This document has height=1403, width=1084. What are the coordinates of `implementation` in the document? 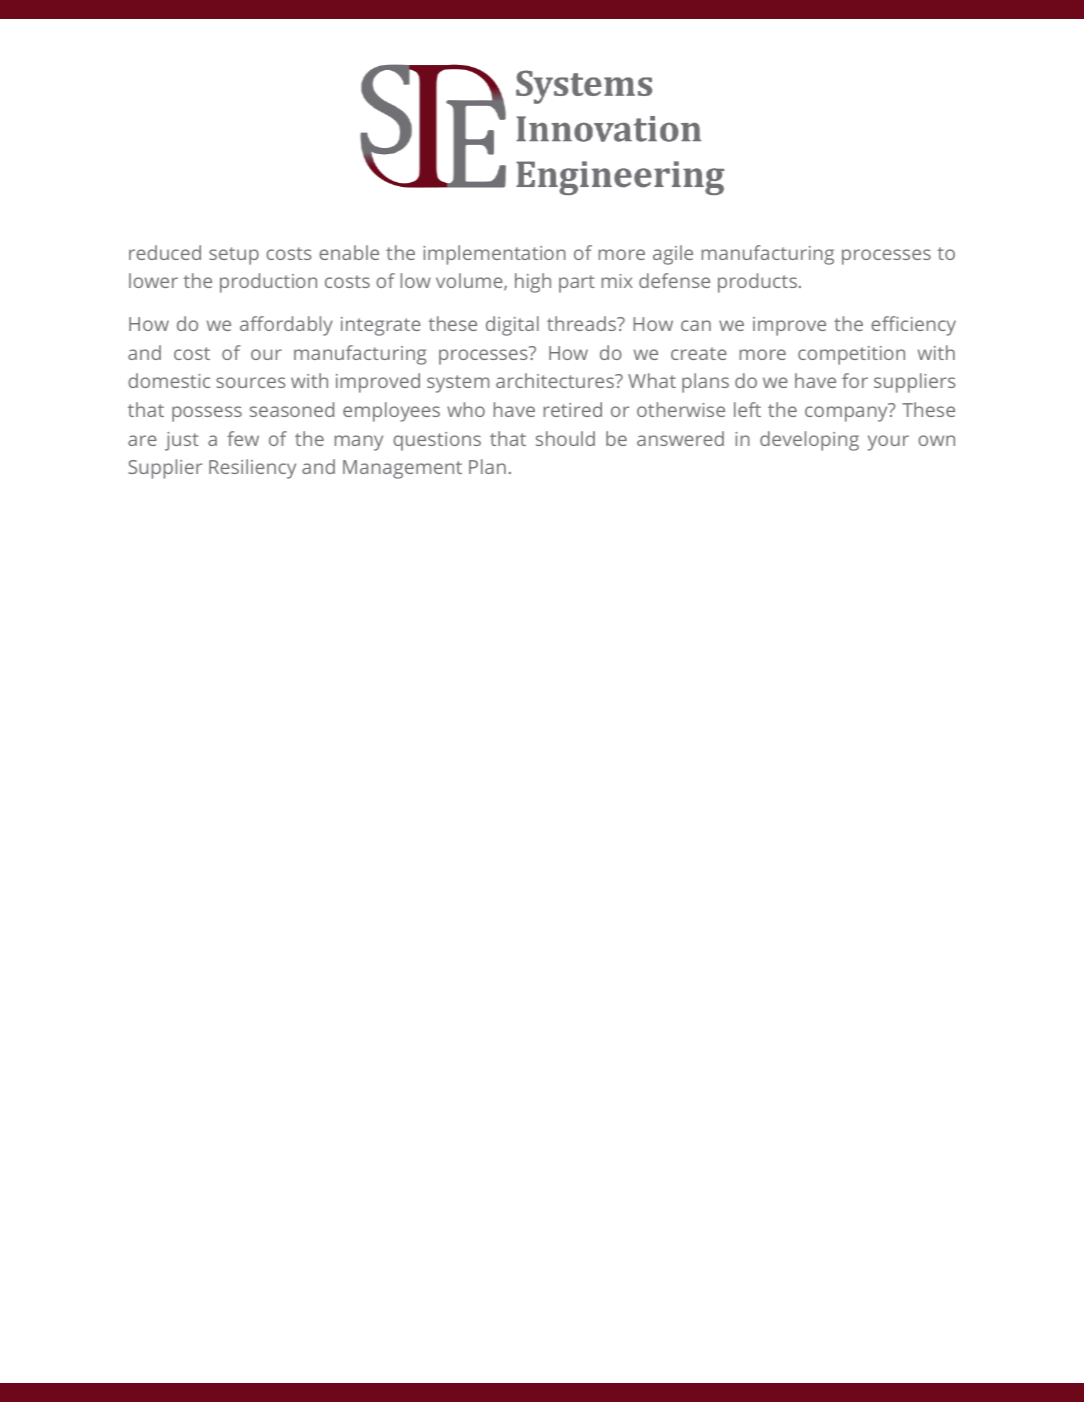 It's located at (494, 255).
